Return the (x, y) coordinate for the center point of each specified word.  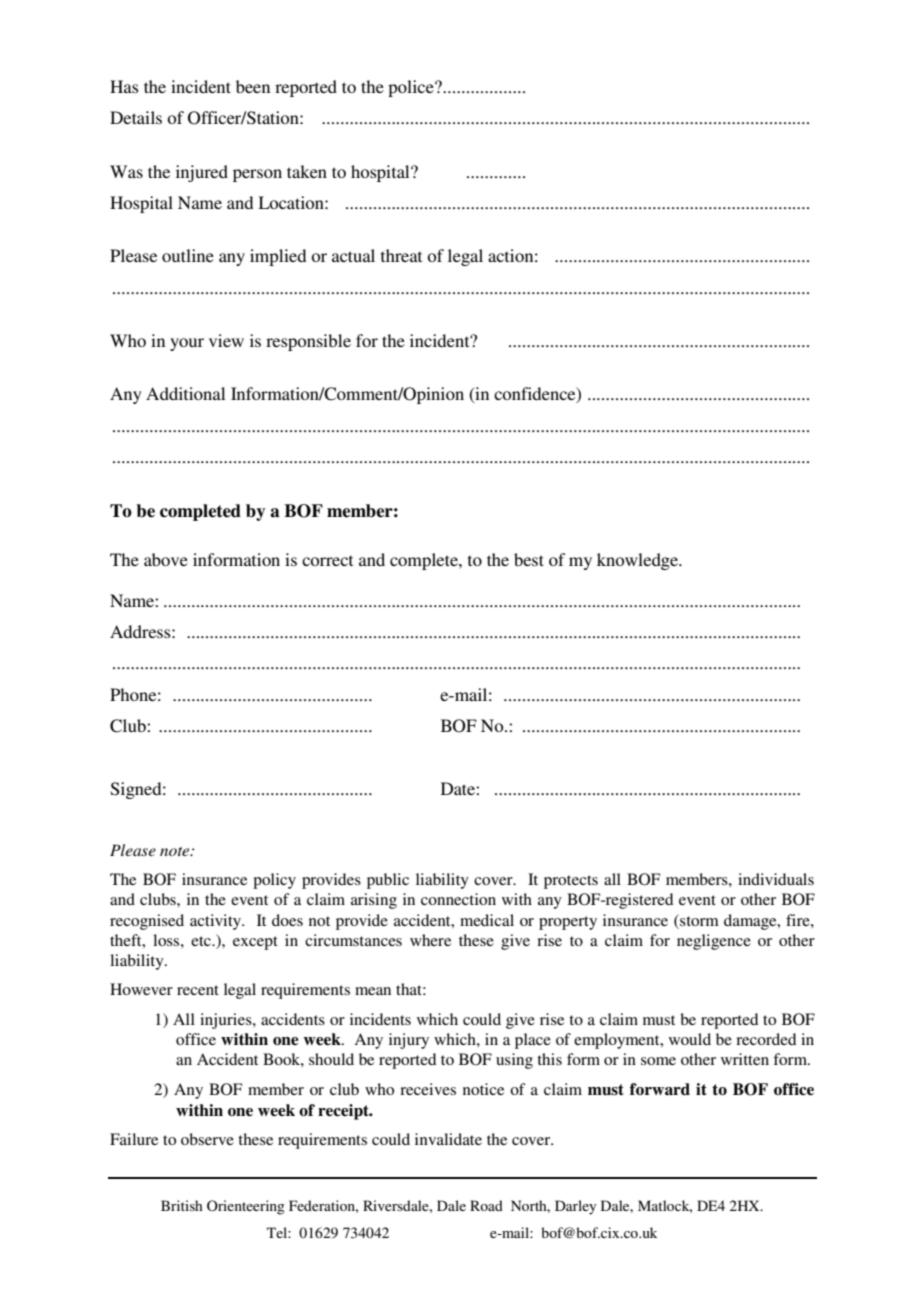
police (412, 88)
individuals (776, 879)
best (529, 559)
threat (401, 255)
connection (458, 899)
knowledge (638, 561)
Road (486, 1205)
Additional (185, 393)
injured (202, 173)
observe (207, 1139)
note (176, 851)
